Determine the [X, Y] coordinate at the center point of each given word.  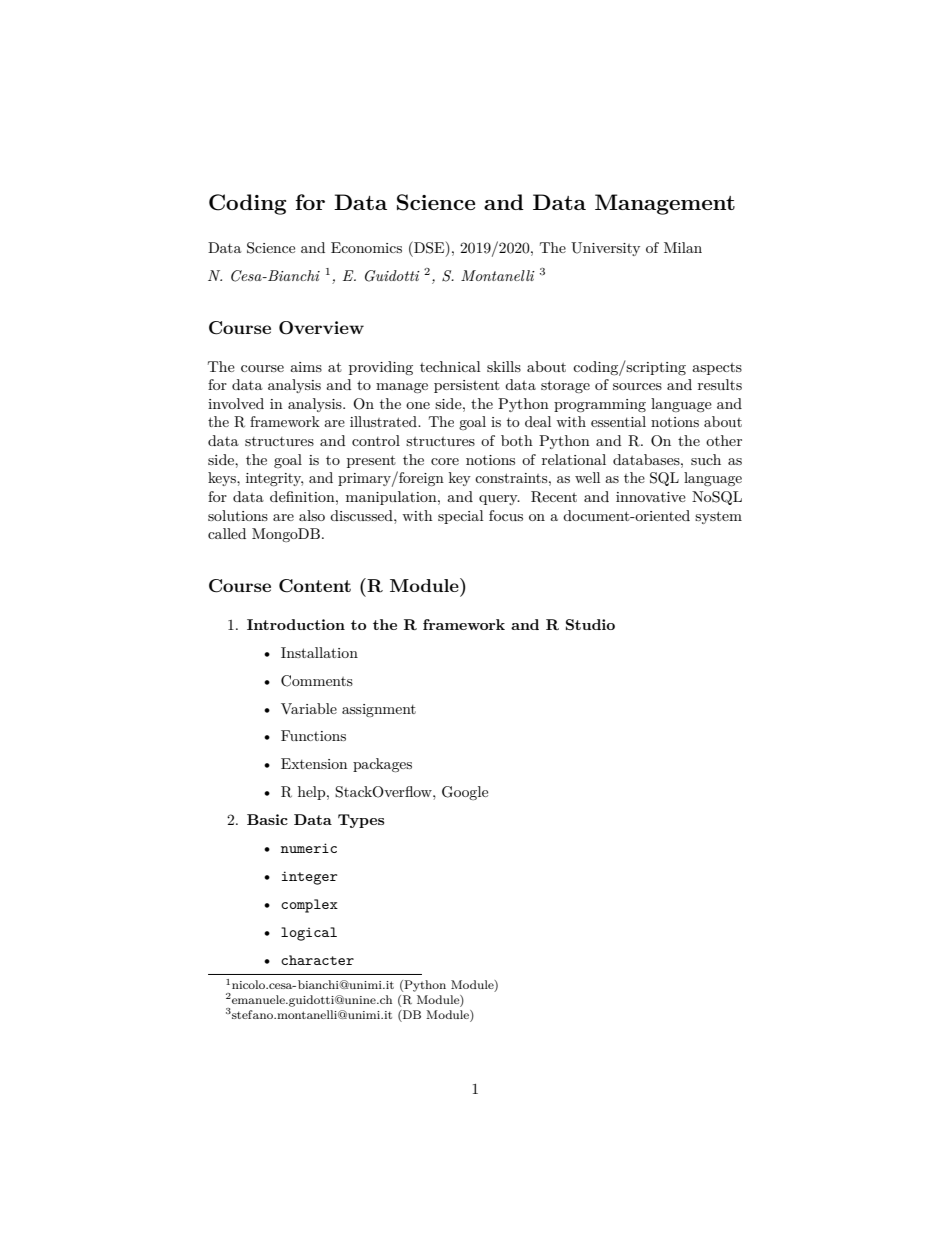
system [718, 517]
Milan [683, 247]
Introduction [296, 624]
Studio [590, 624]
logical [309, 934]
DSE [429, 248]
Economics [366, 247]
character [317, 960]
